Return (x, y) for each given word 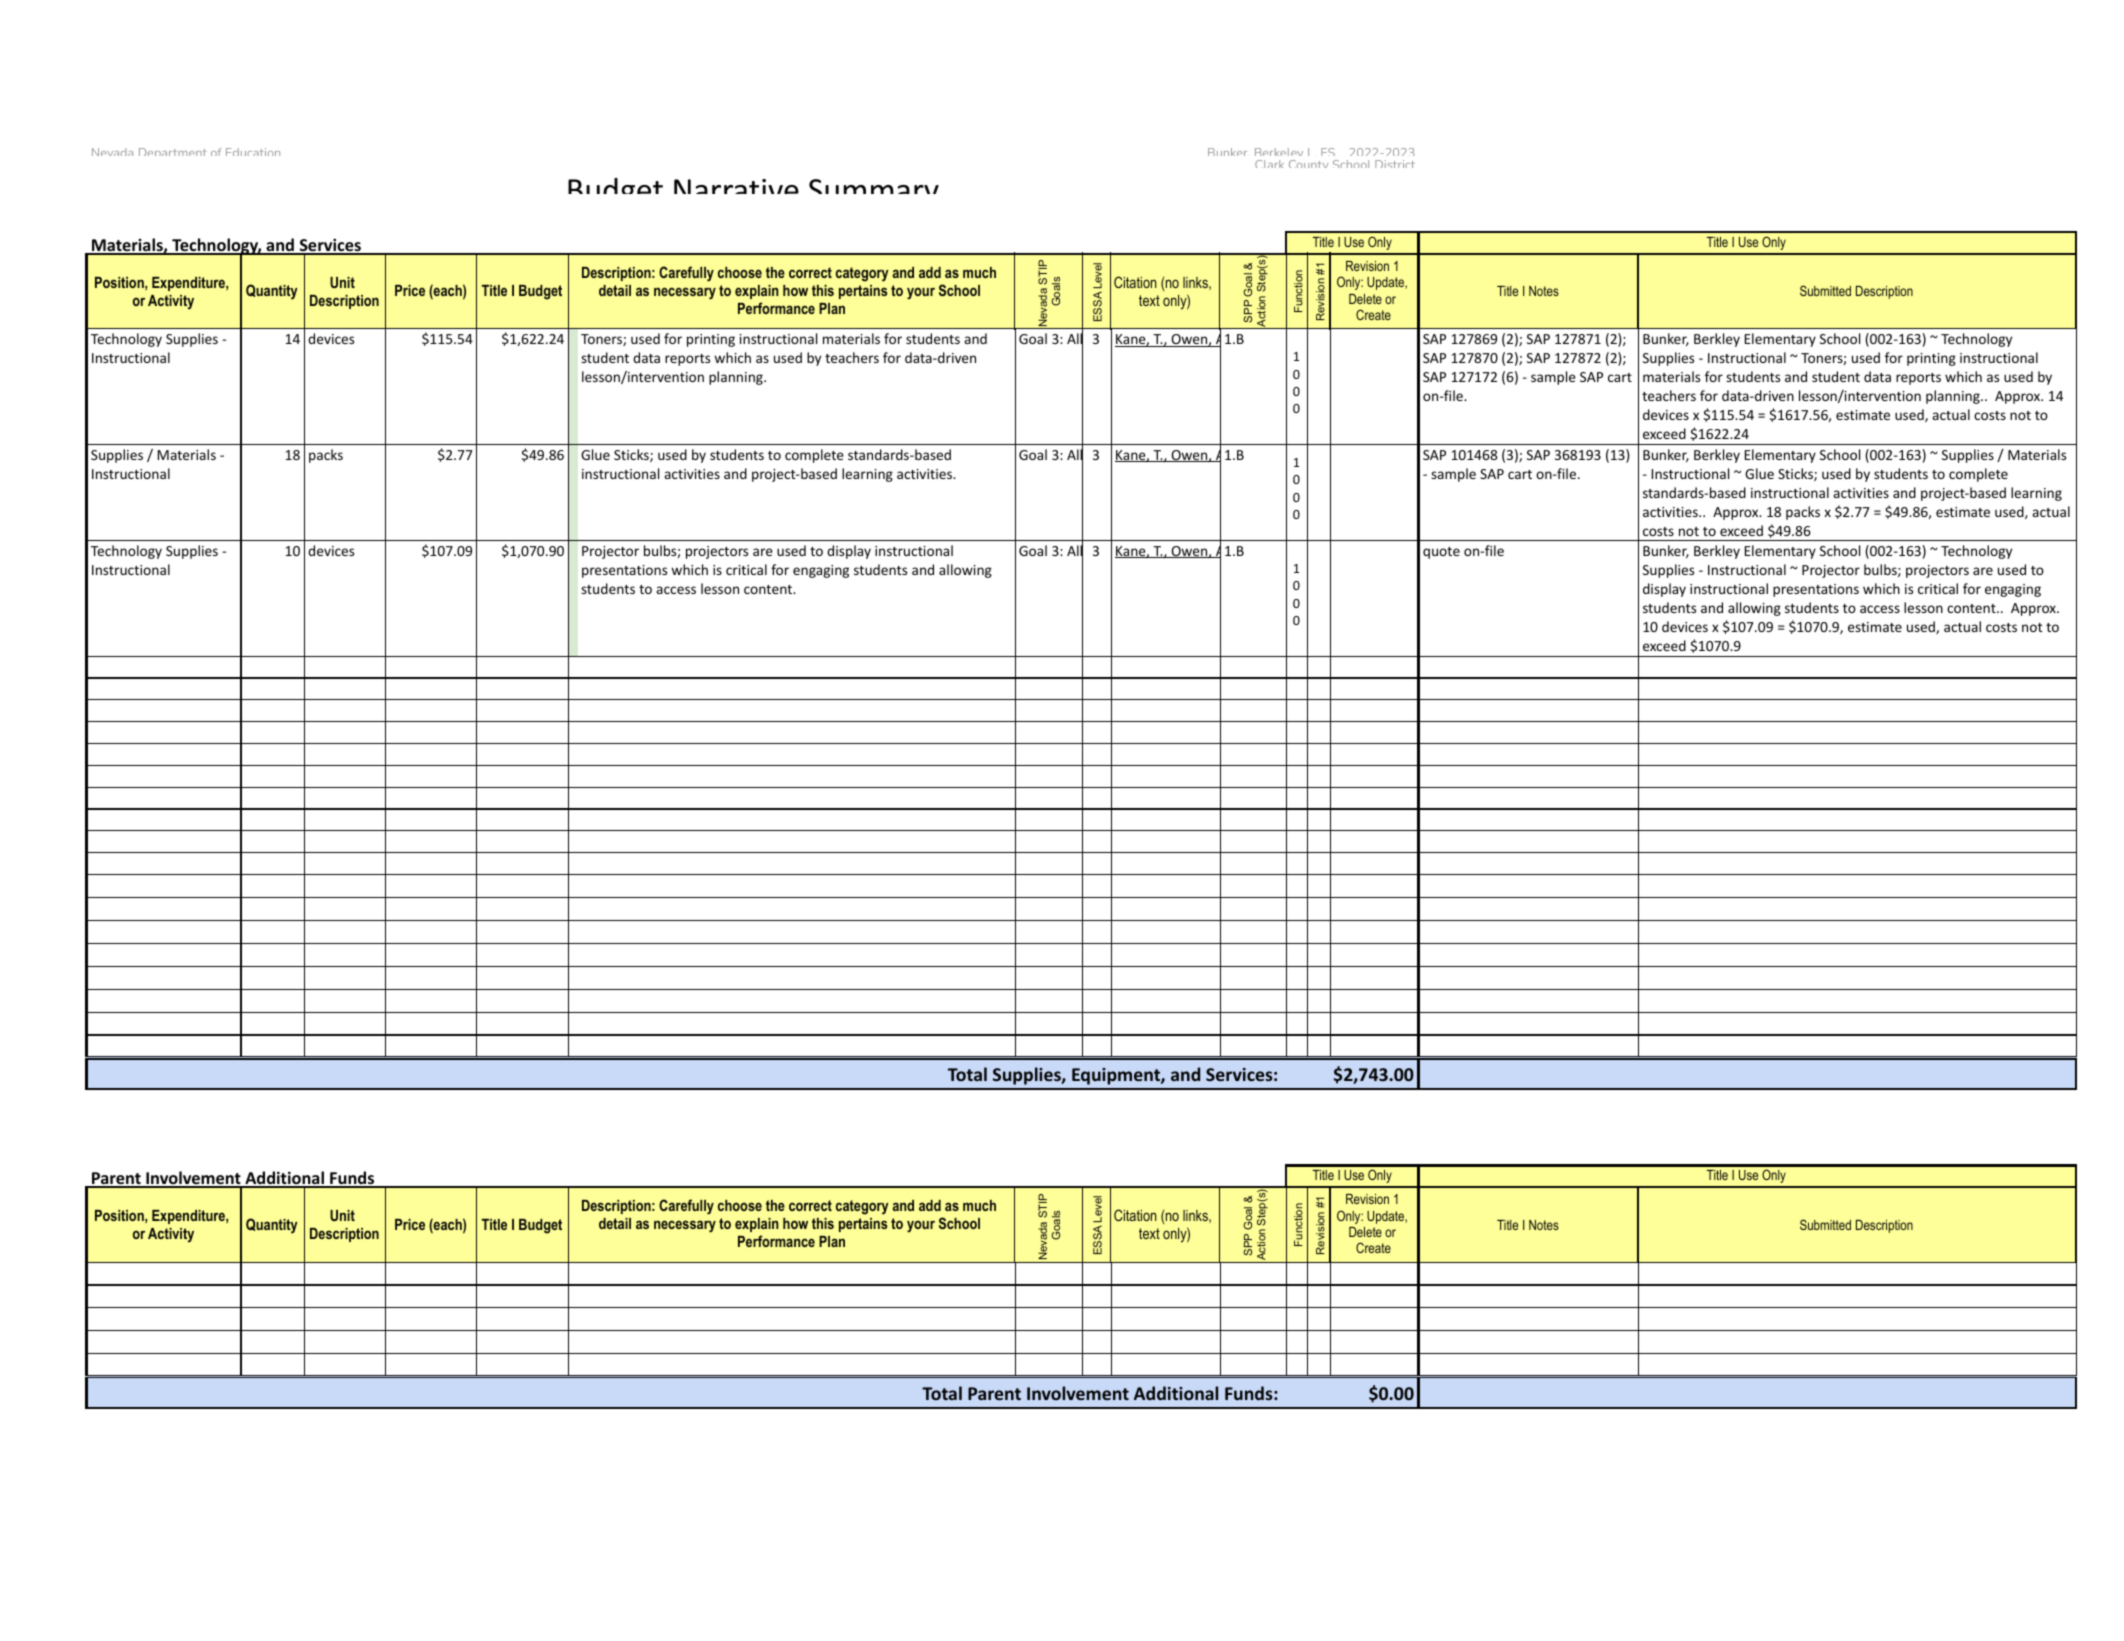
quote (1441, 553)
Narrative (736, 186)
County (1308, 164)
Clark (1269, 164)
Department (173, 152)
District (1395, 164)
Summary (874, 186)
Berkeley (1279, 155)
